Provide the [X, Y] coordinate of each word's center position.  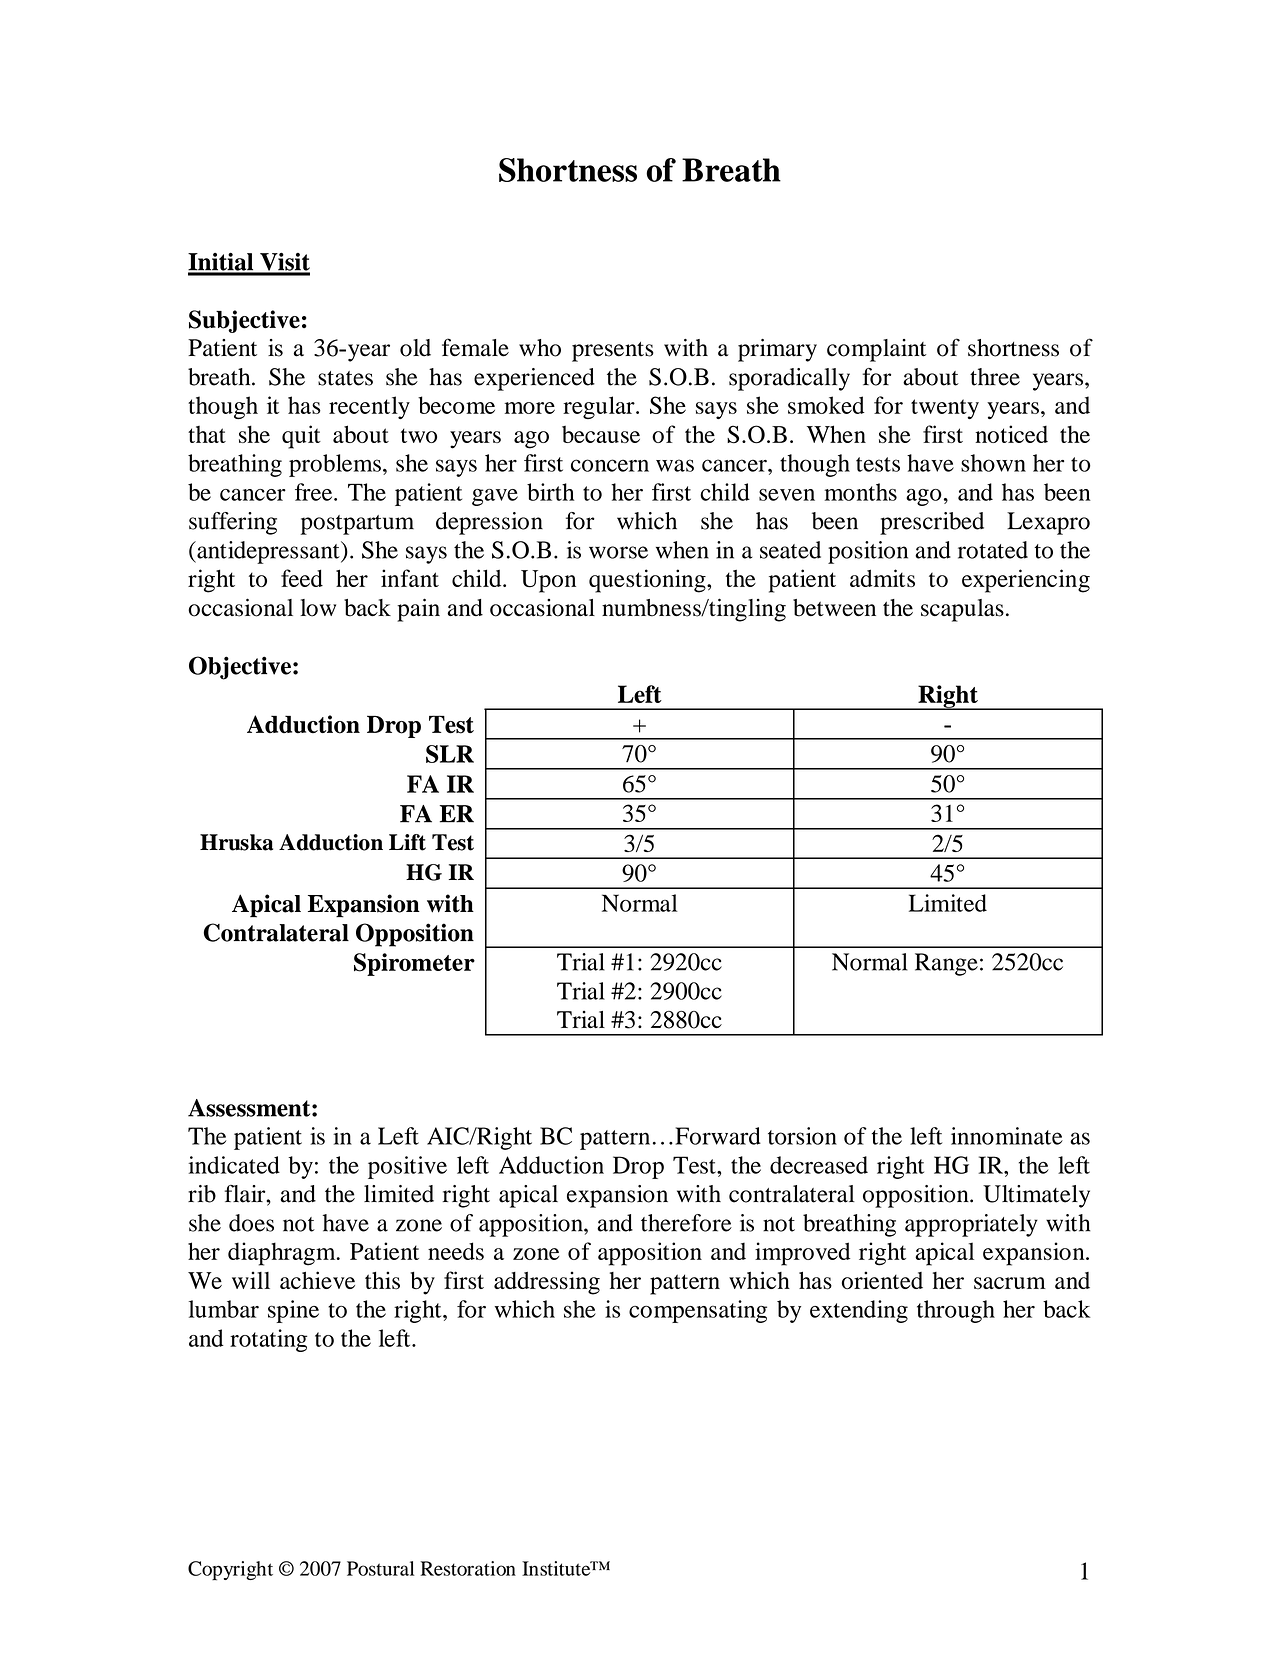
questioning [648, 581]
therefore [686, 1223]
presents [613, 352]
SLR [450, 754]
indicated [234, 1165]
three [995, 377]
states [345, 378]
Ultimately [1036, 1196]
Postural [380, 1568]
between [834, 608]
